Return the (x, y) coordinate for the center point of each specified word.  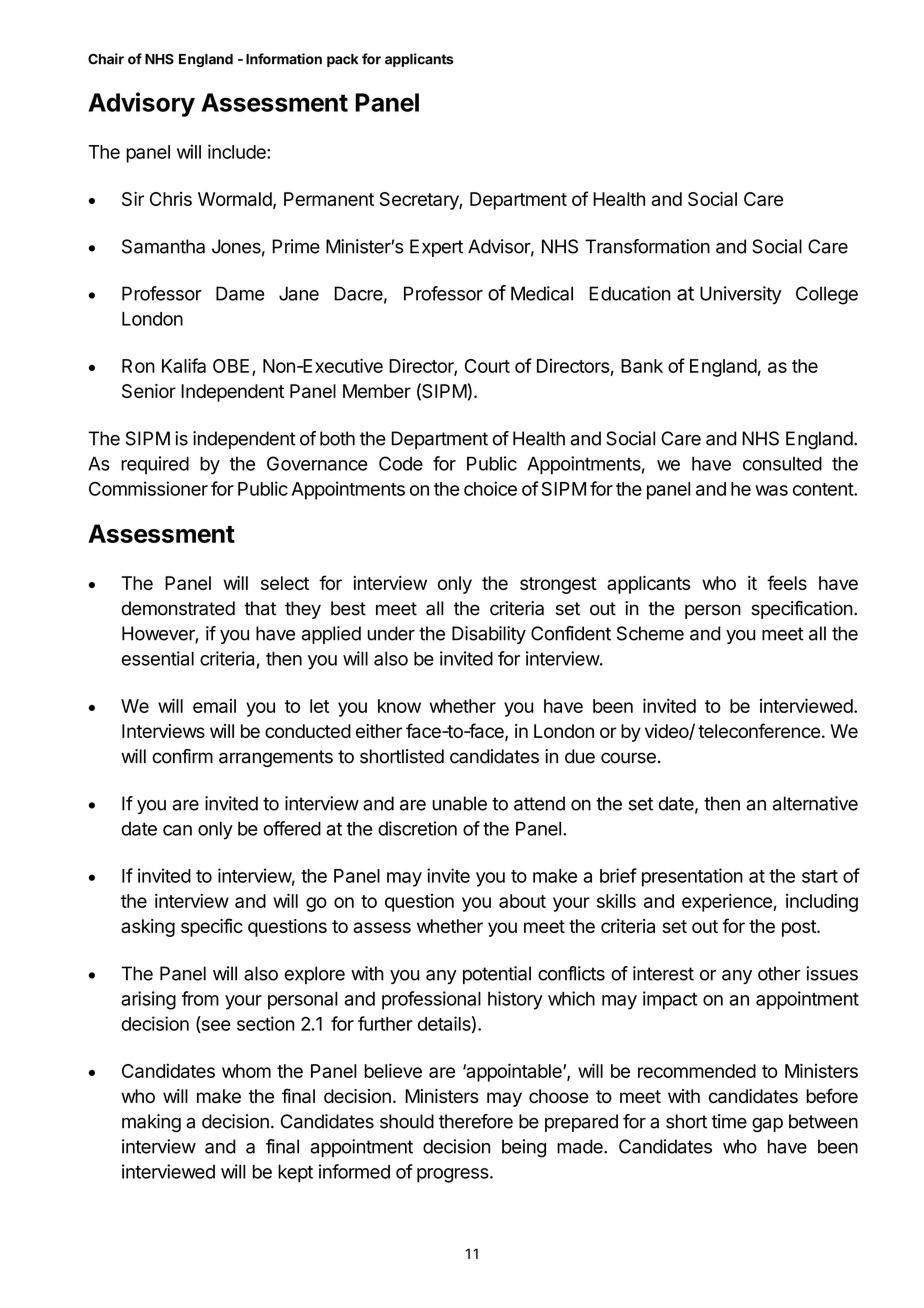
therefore (476, 1121)
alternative (815, 803)
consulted (782, 463)
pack (342, 60)
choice (490, 488)
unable (459, 803)
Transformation (647, 246)
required (155, 465)
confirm (182, 756)
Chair (106, 59)
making (151, 1123)
